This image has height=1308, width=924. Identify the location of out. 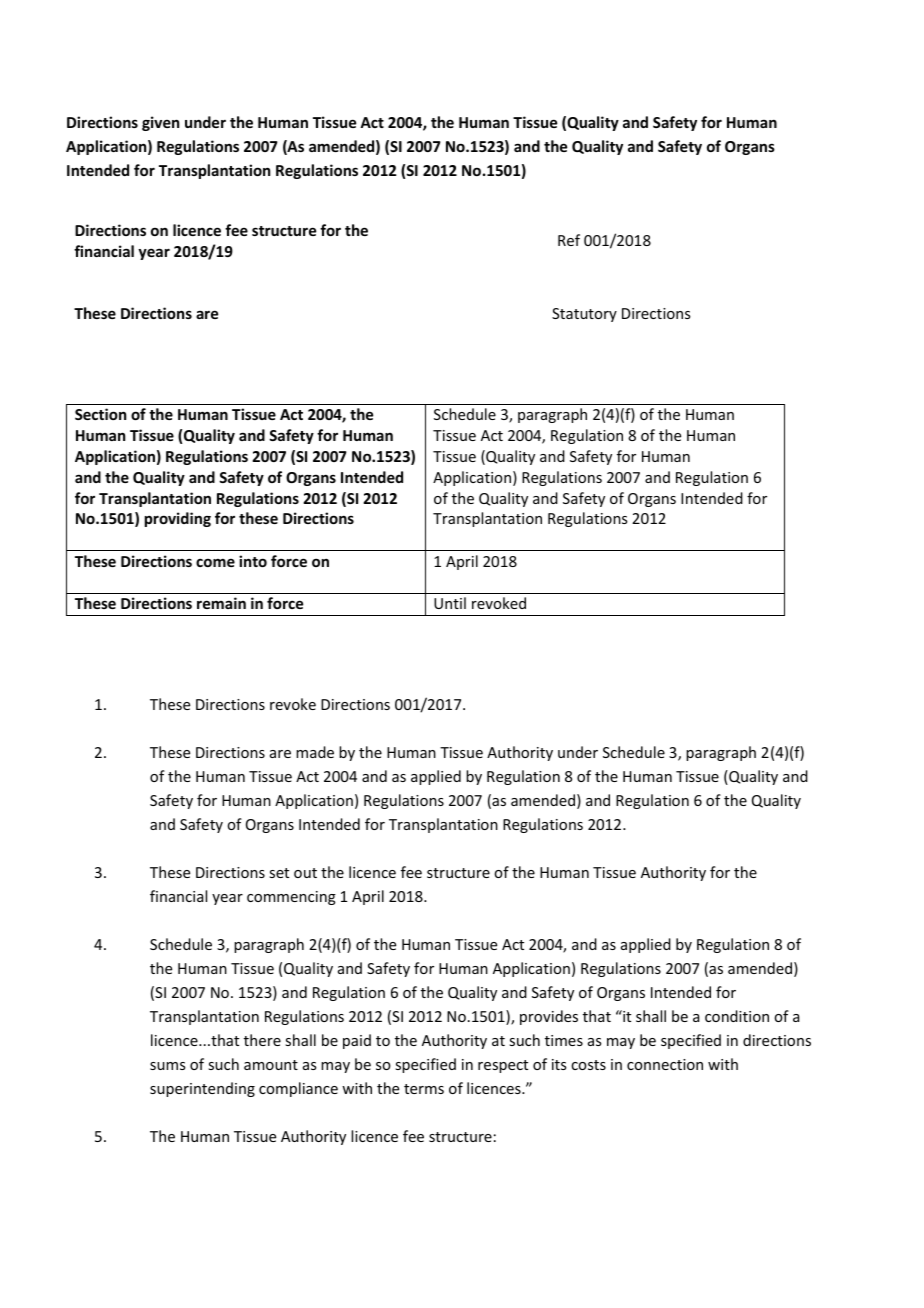
(305, 873).
